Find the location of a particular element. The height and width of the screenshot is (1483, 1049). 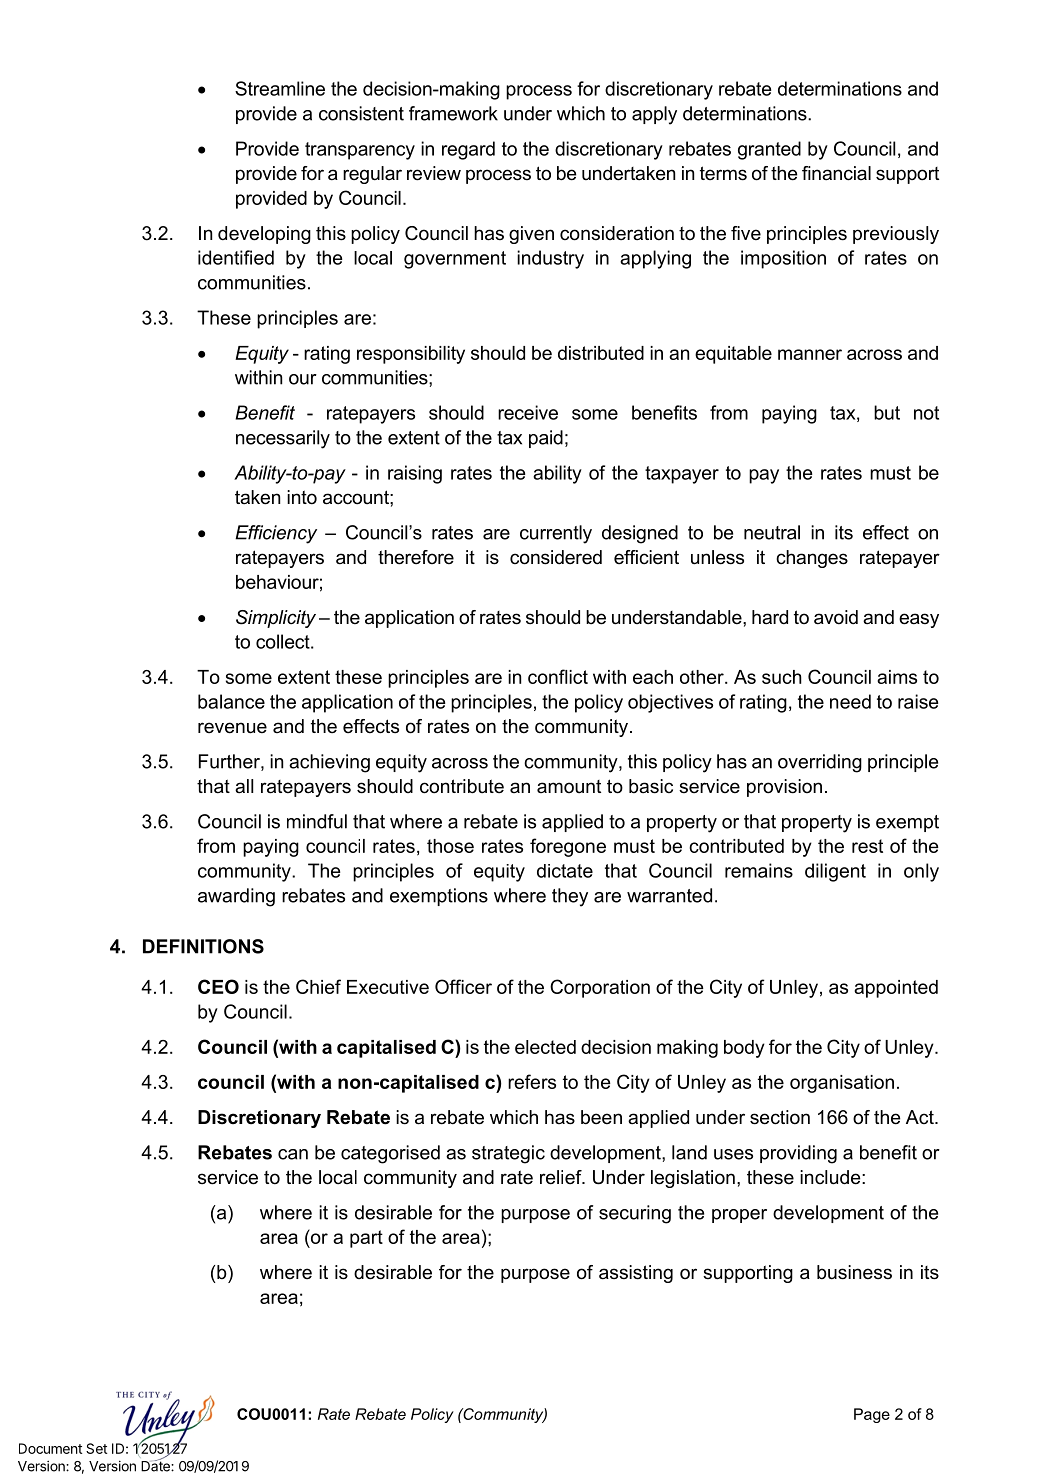

Streamline is located at coordinates (280, 88).
